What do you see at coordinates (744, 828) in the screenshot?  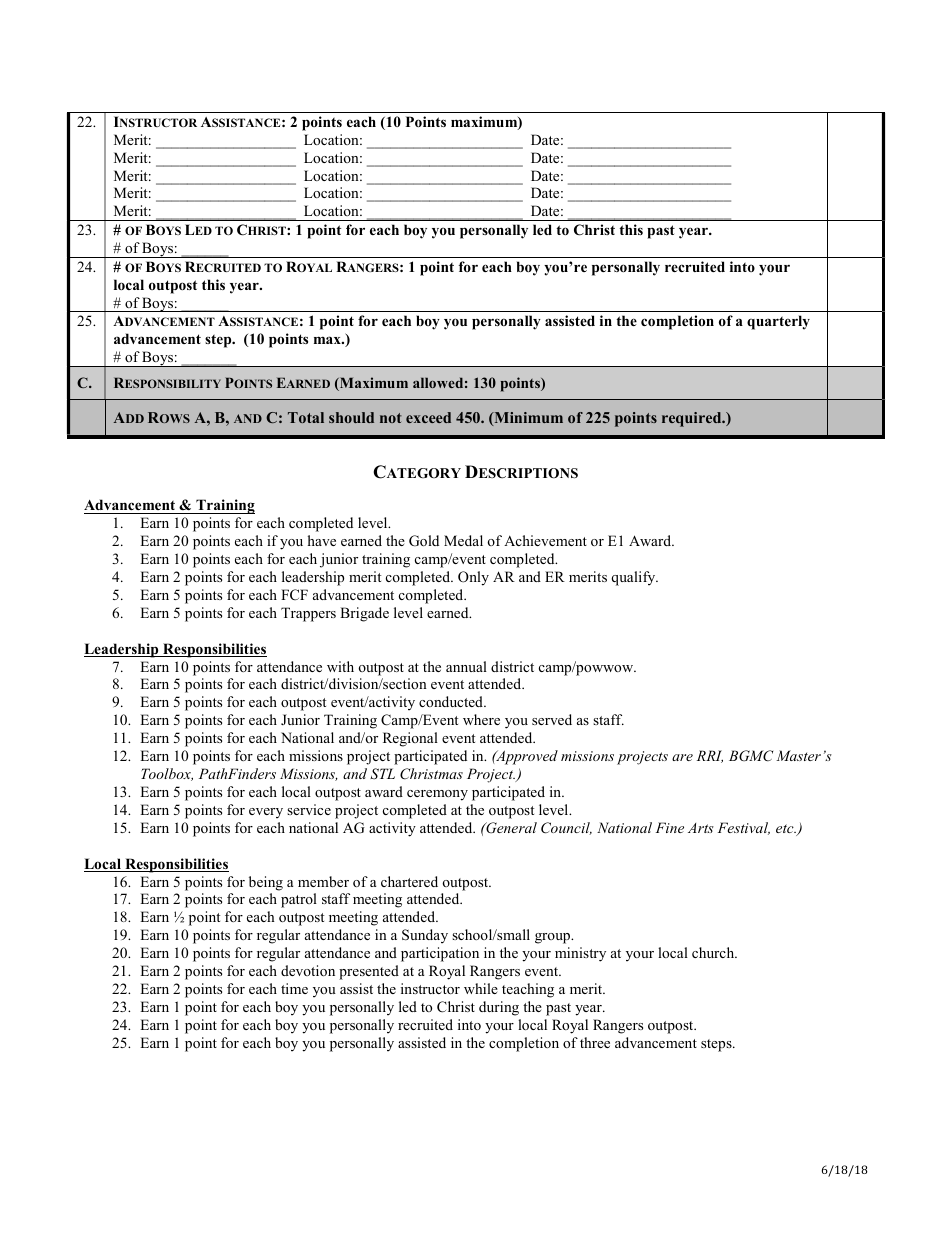 I see `Festival` at bounding box center [744, 828].
